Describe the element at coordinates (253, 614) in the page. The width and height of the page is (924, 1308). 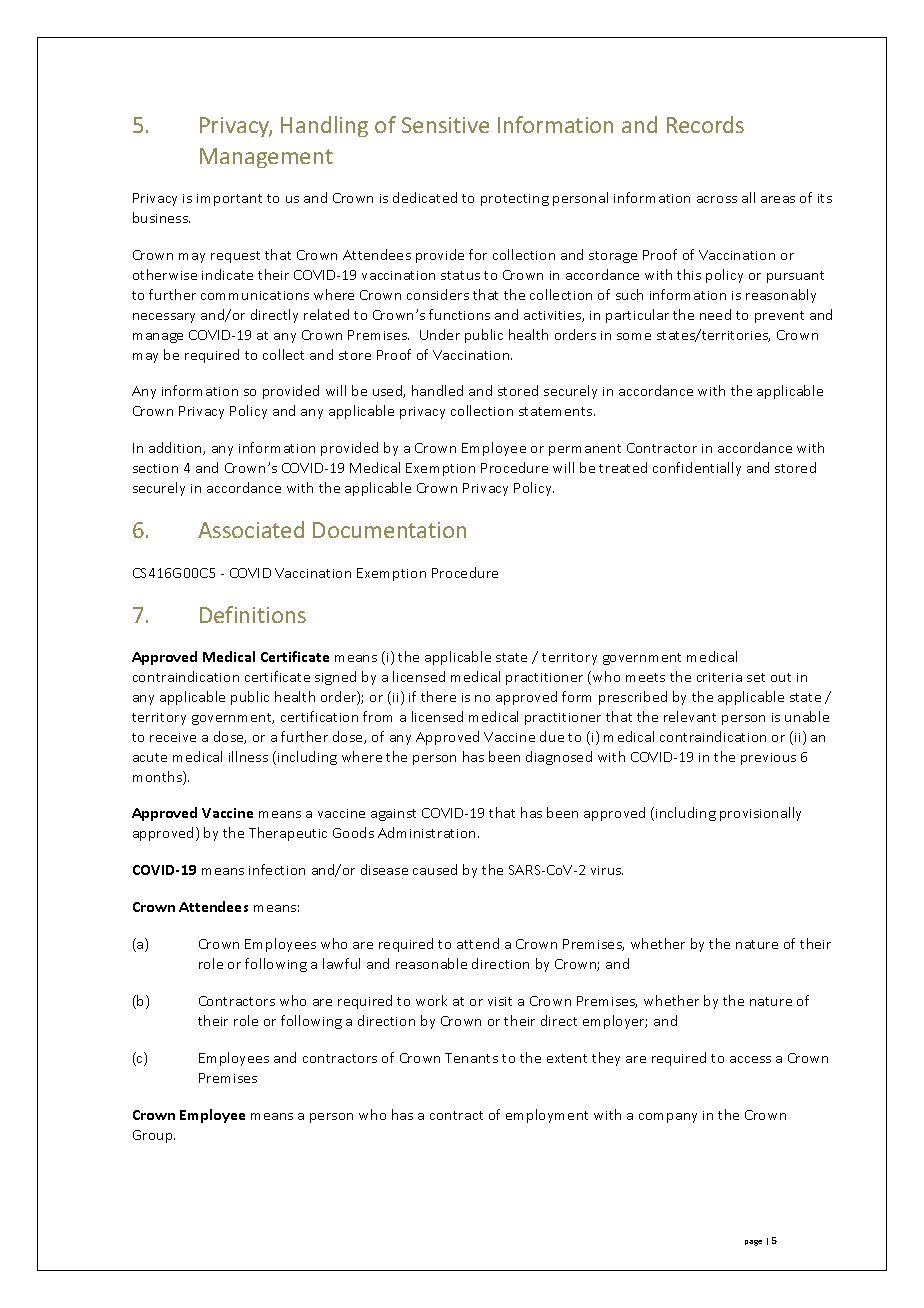
I see `Definitions` at that location.
